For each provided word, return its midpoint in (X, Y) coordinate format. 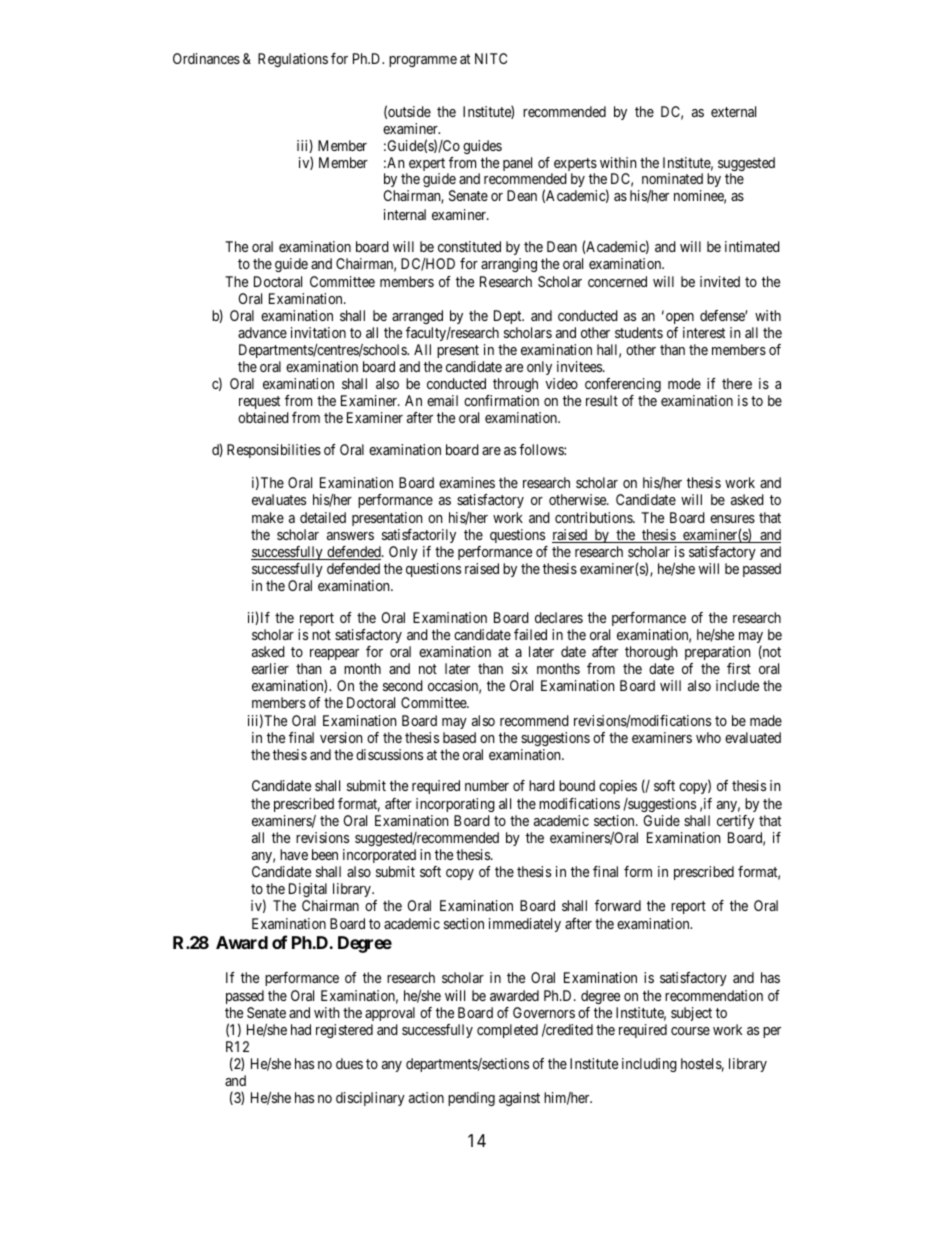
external (733, 111)
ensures (732, 519)
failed (530, 634)
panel (517, 164)
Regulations (293, 60)
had (301, 1029)
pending (471, 1099)
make (268, 517)
